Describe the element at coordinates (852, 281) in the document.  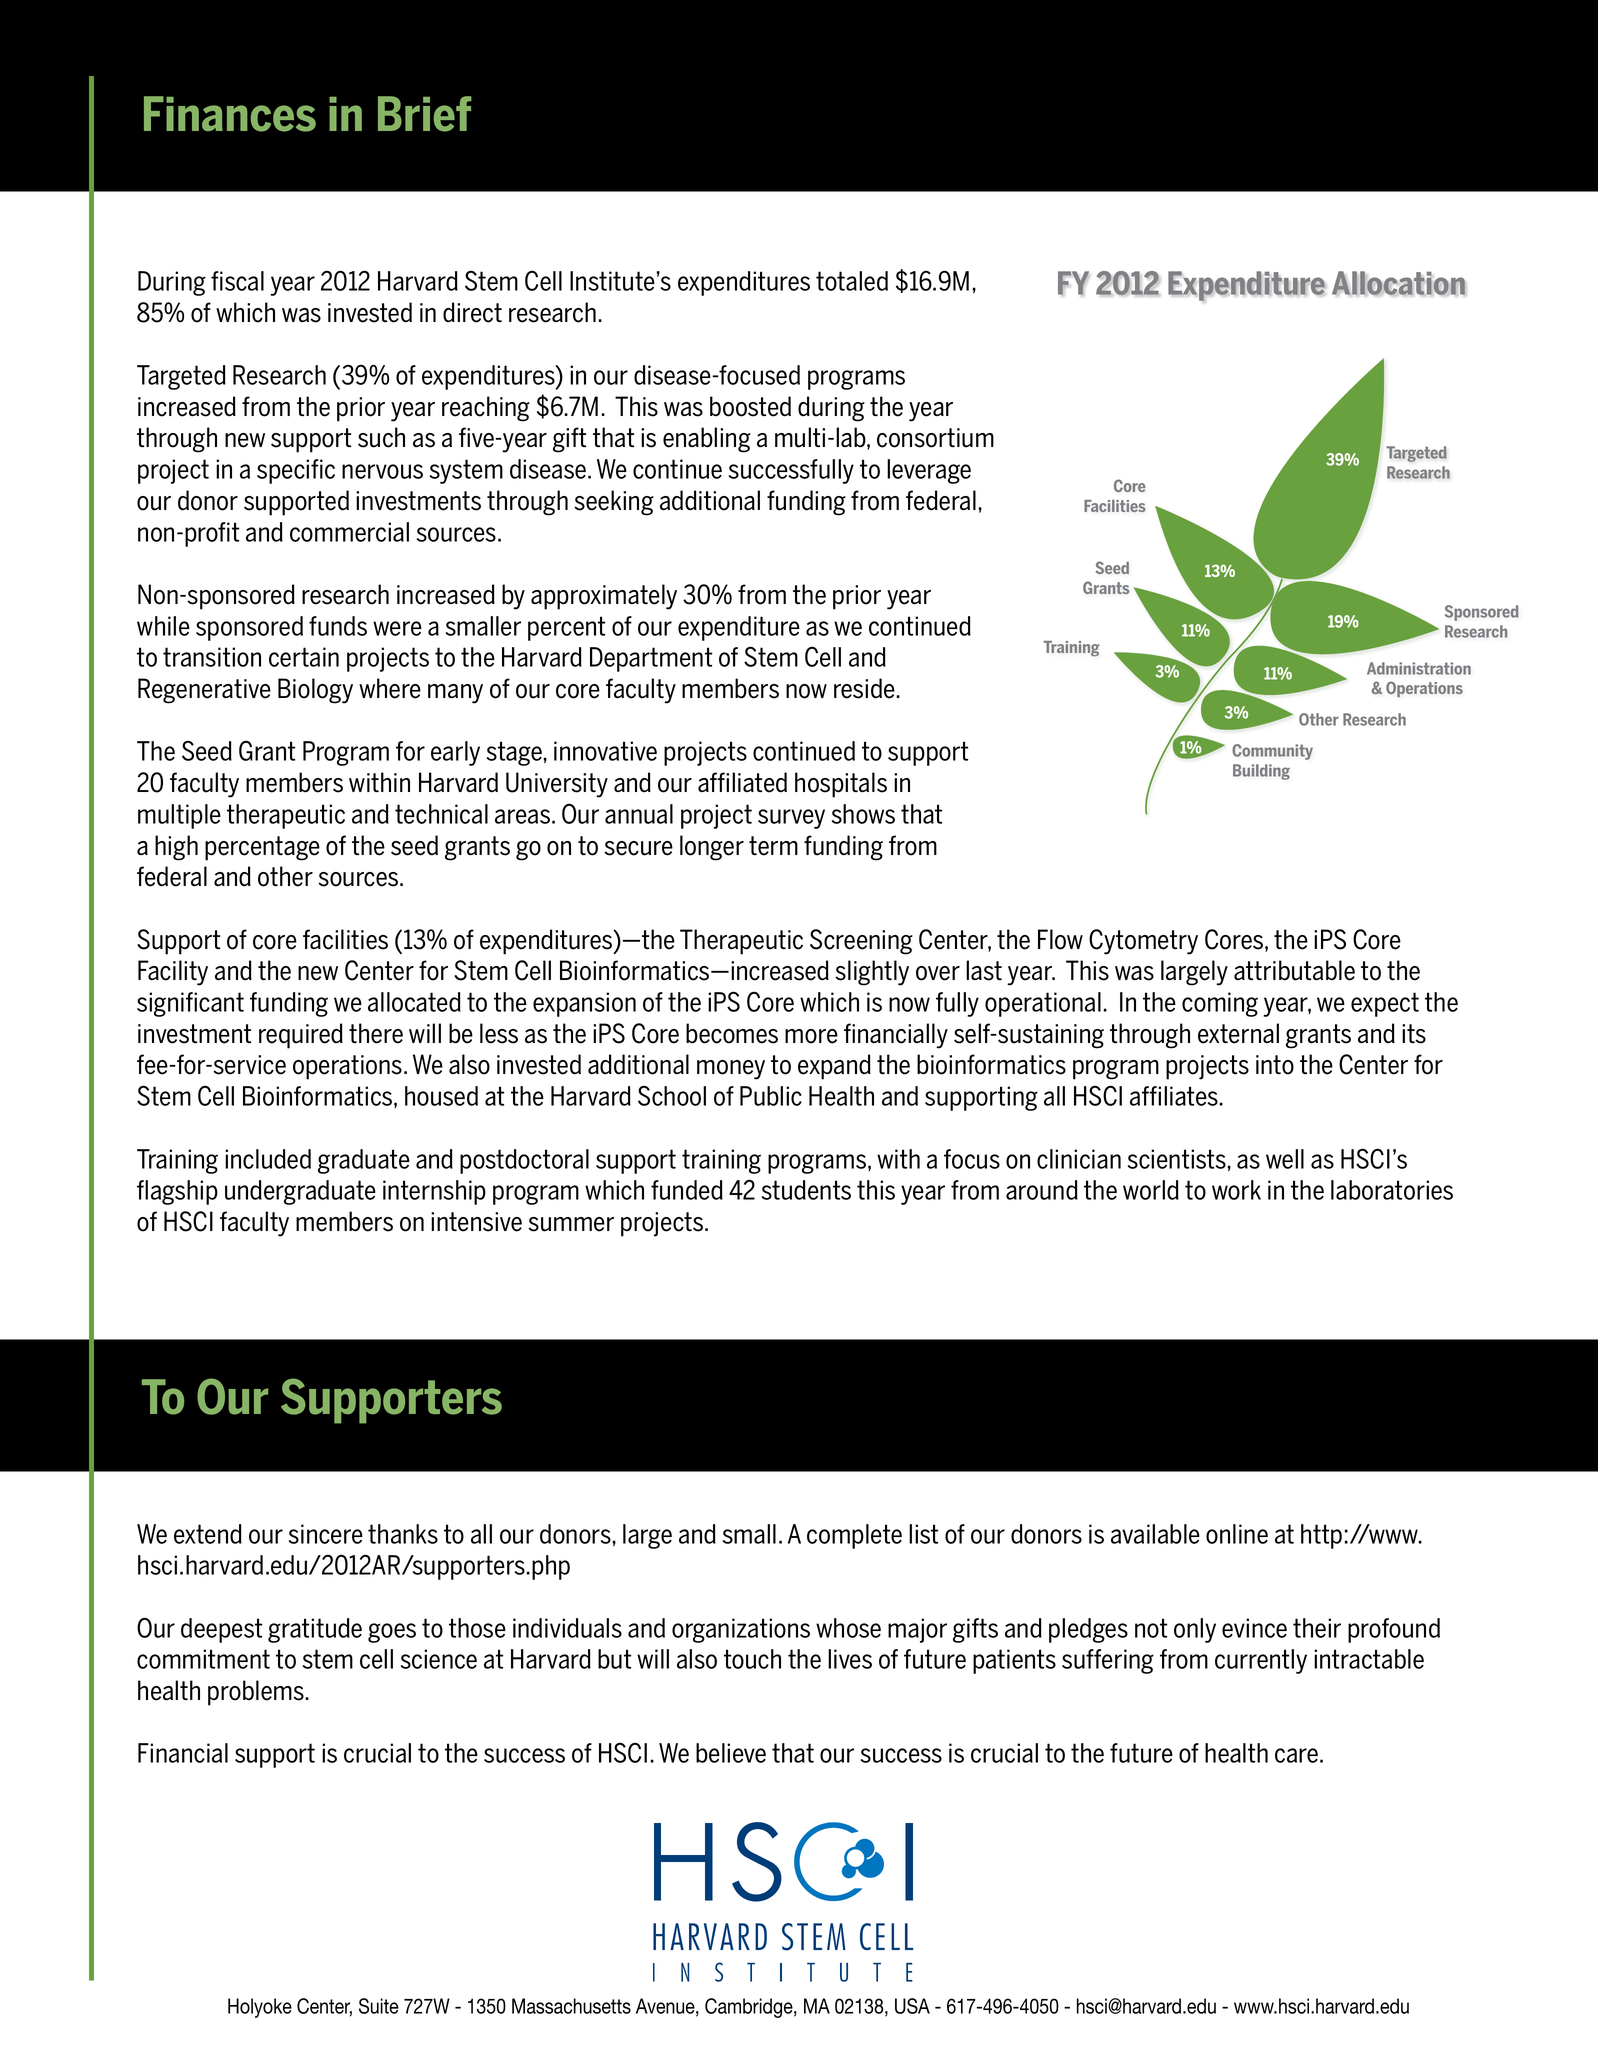
I see `totaled` at that location.
